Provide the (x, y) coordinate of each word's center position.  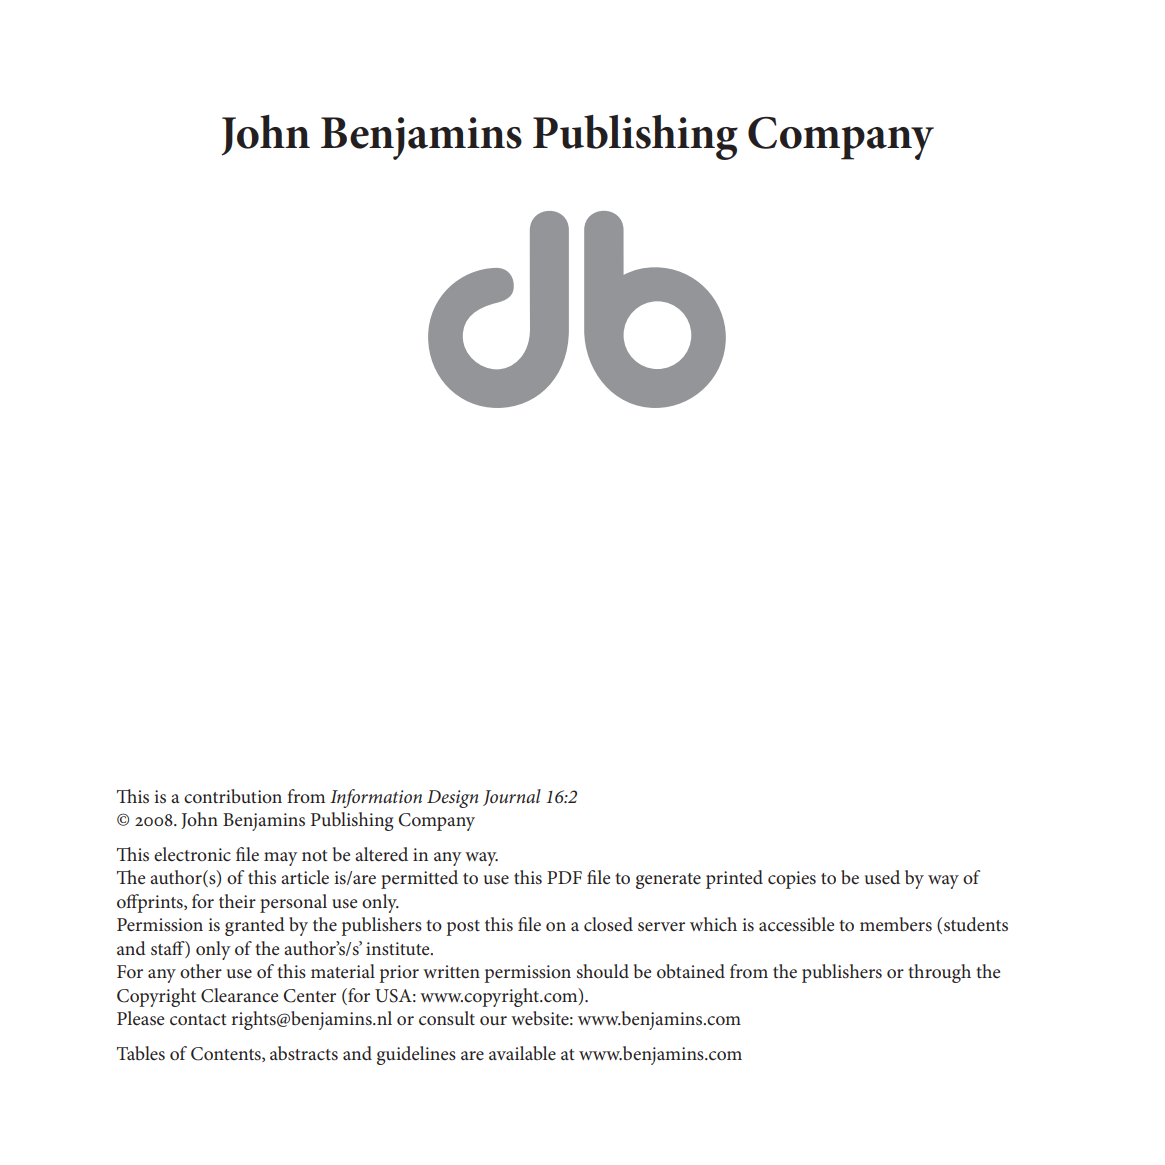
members (896, 924)
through (939, 973)
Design (452, 799)
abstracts (304, 1053)
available (522, 1053)
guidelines (416, 1055)
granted (255, 926)
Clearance (239, 995)
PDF (564, 877)
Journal (512, 797)
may (281, 859)
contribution (233, 796)
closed (608, 924)
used (882, 877)
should (603, 971)
